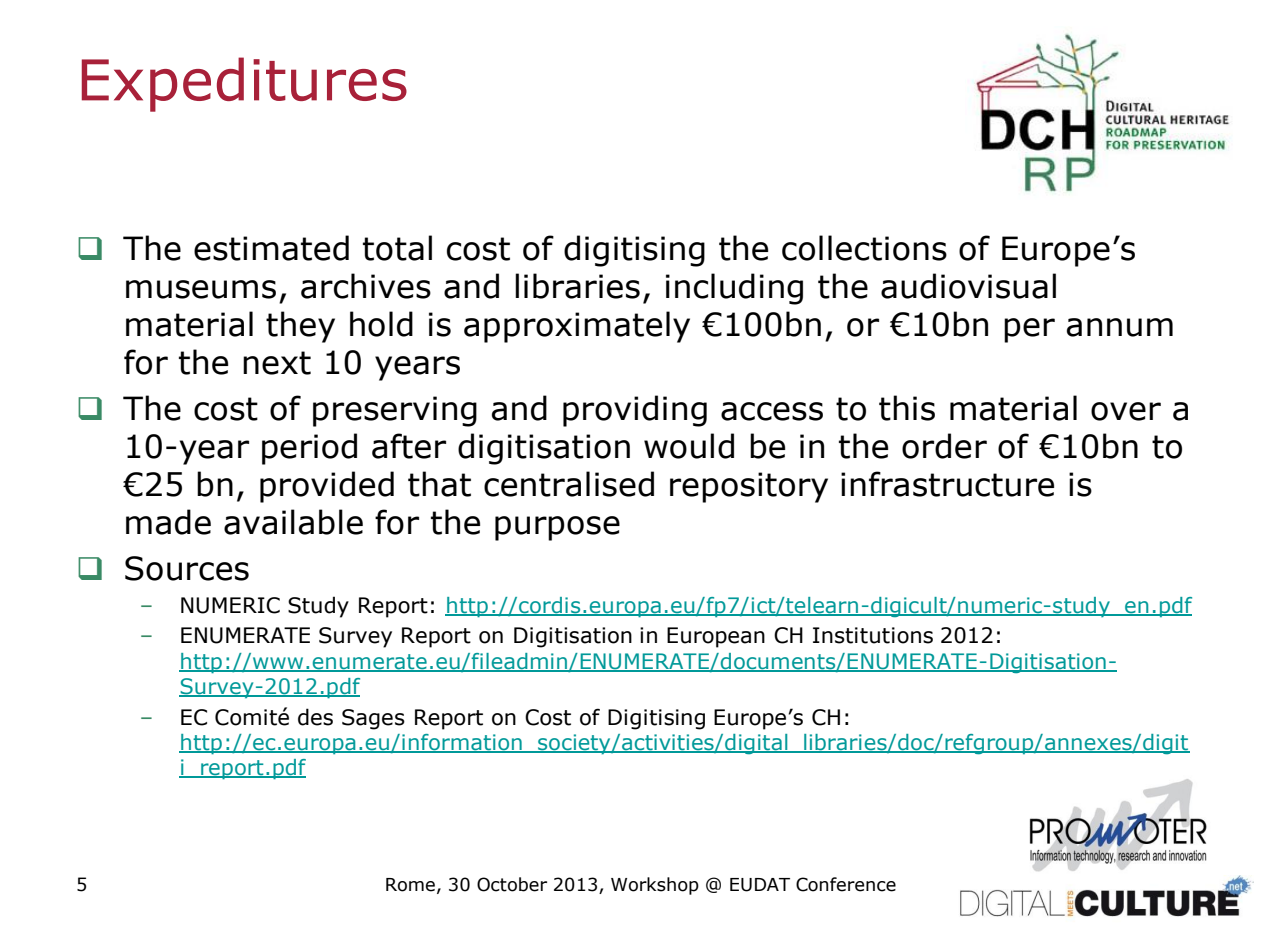 This screenshot has width=1270, height=952. I want to click on estimated, so click(271, 248).
